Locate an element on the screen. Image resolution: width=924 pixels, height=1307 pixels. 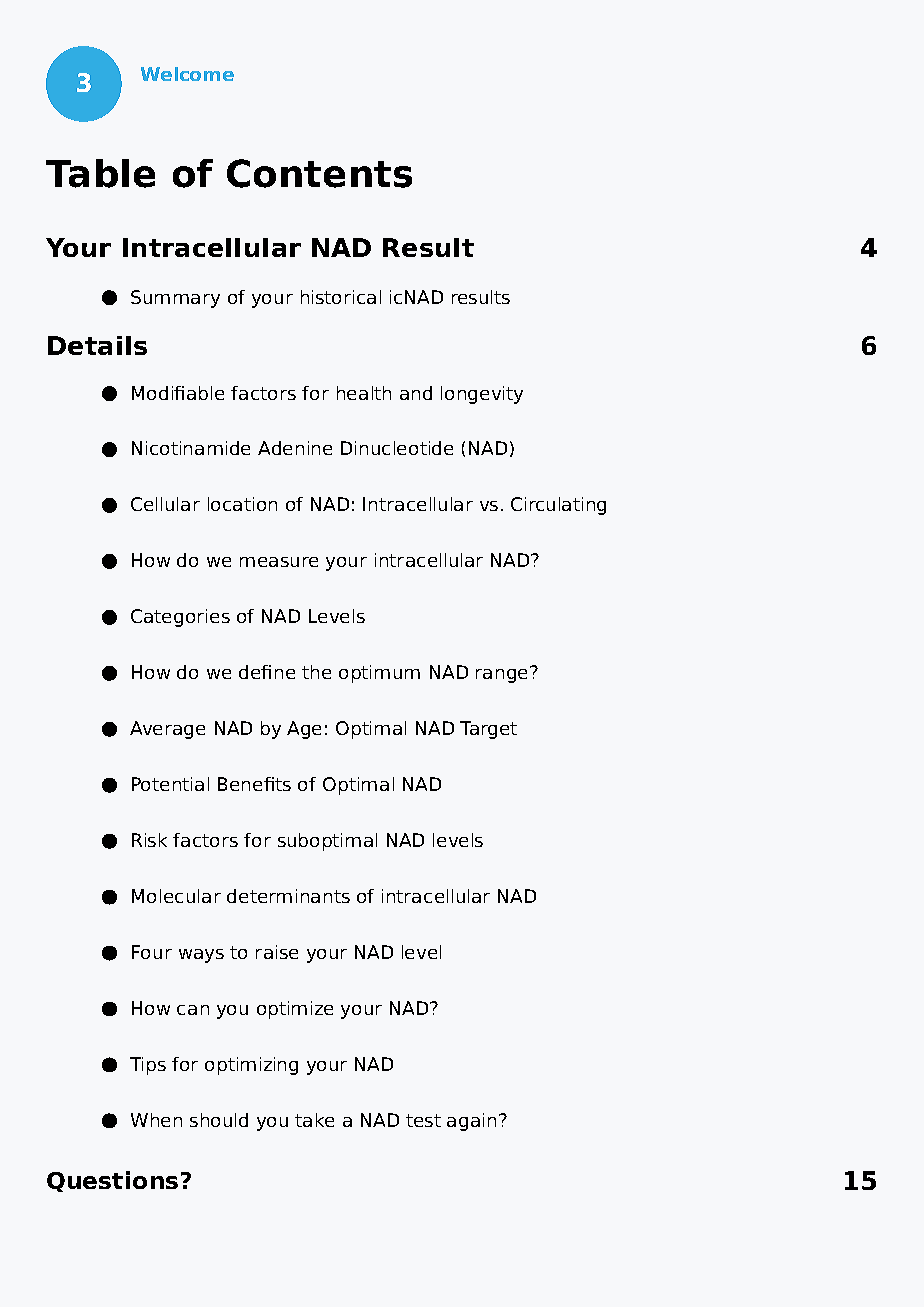
the is located at coordinates (316, 672).
